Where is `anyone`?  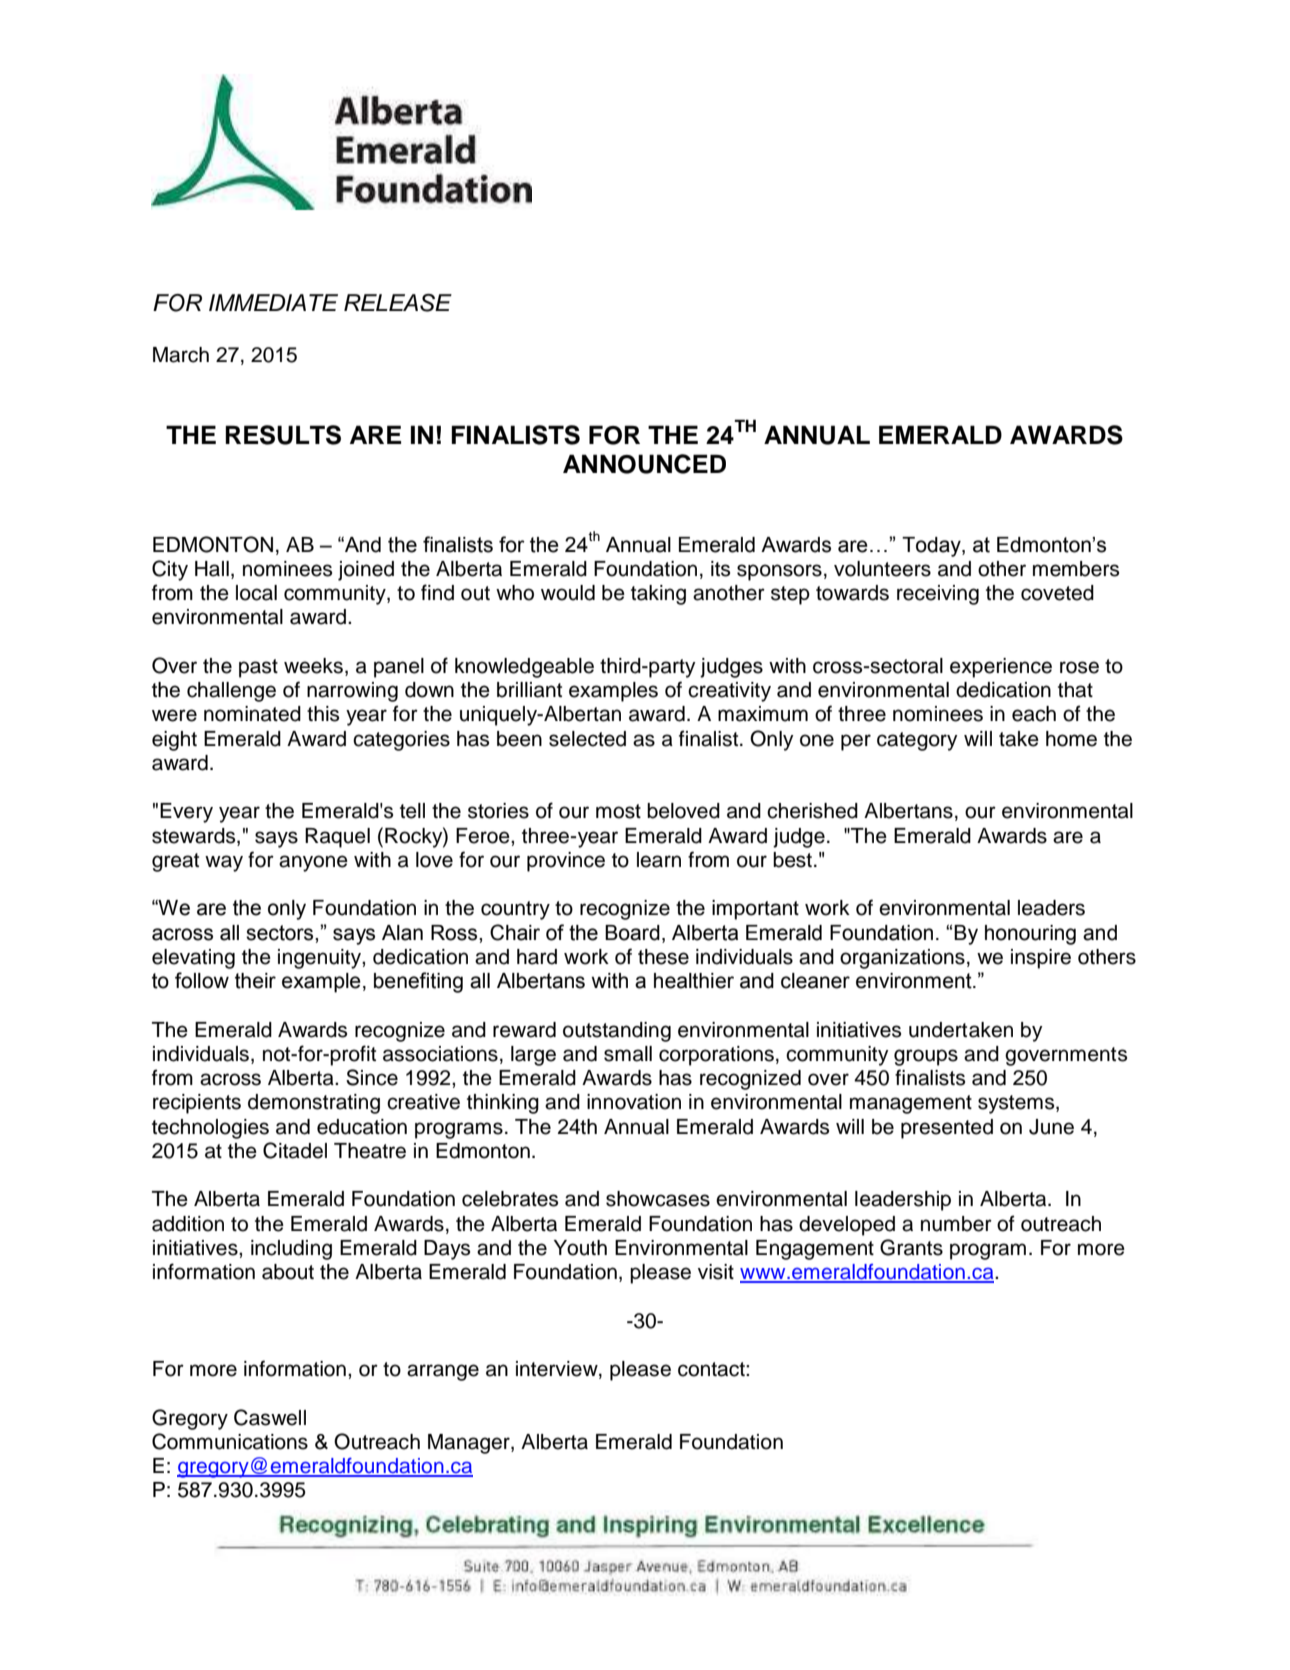
anyone is located at coordinates (313, 863).
